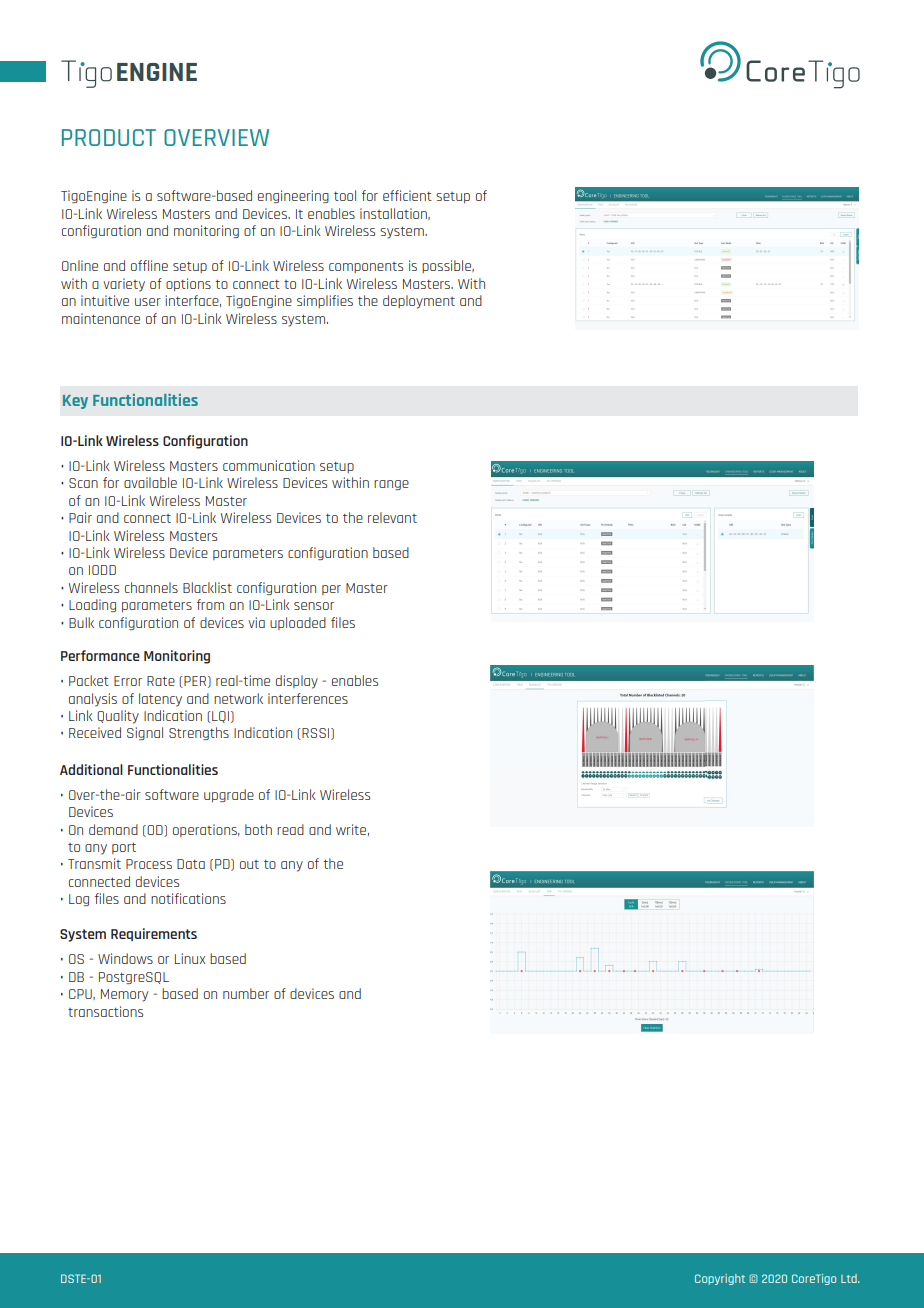 The image size is (924, 1308). What do you see at coordinates (720, 1279) in the page?
I see `Copyright` at bounding box center [720, 1279].
